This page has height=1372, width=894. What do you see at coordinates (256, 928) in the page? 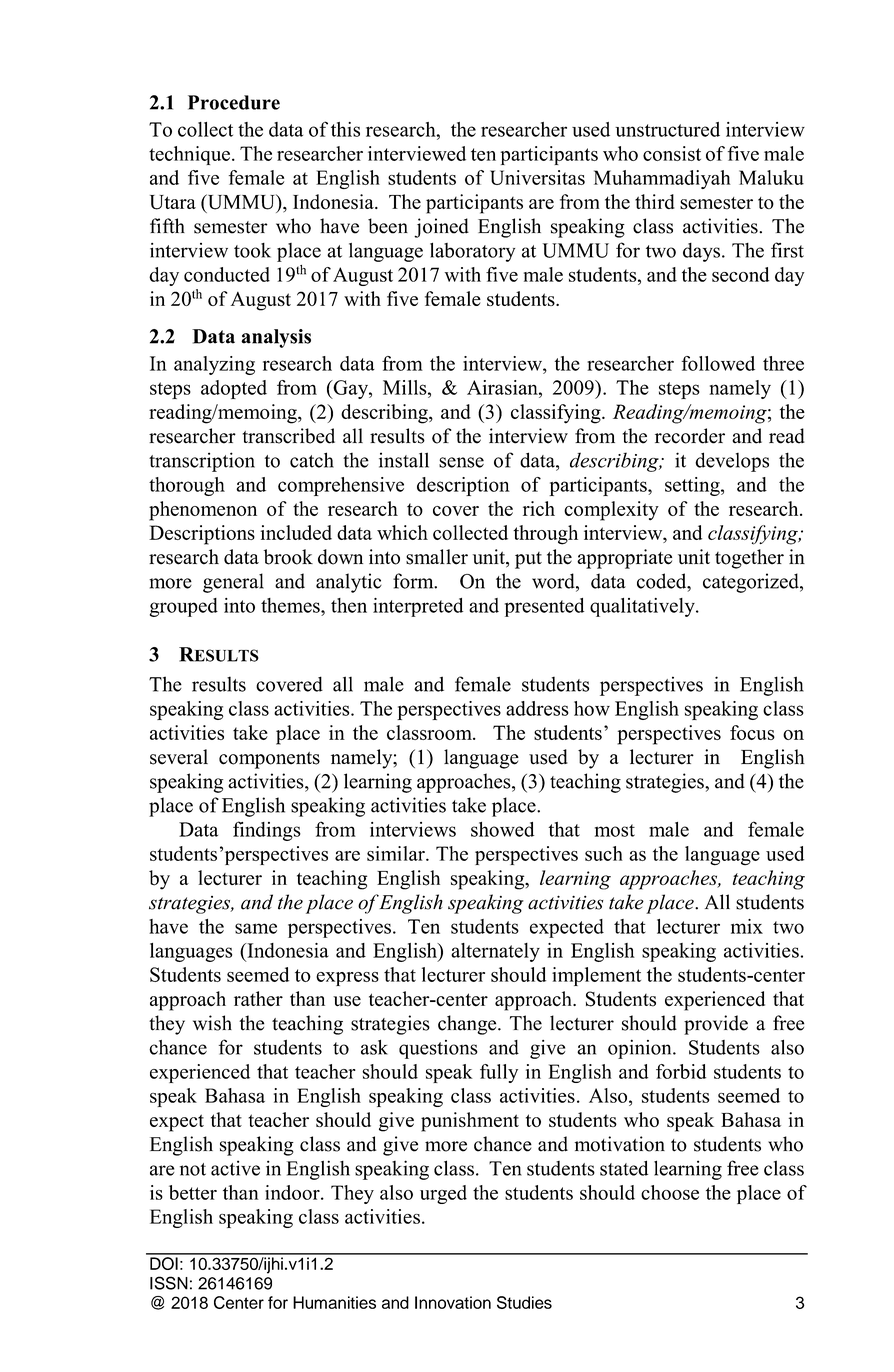
I see `same` at bounding box center [256, 928].
